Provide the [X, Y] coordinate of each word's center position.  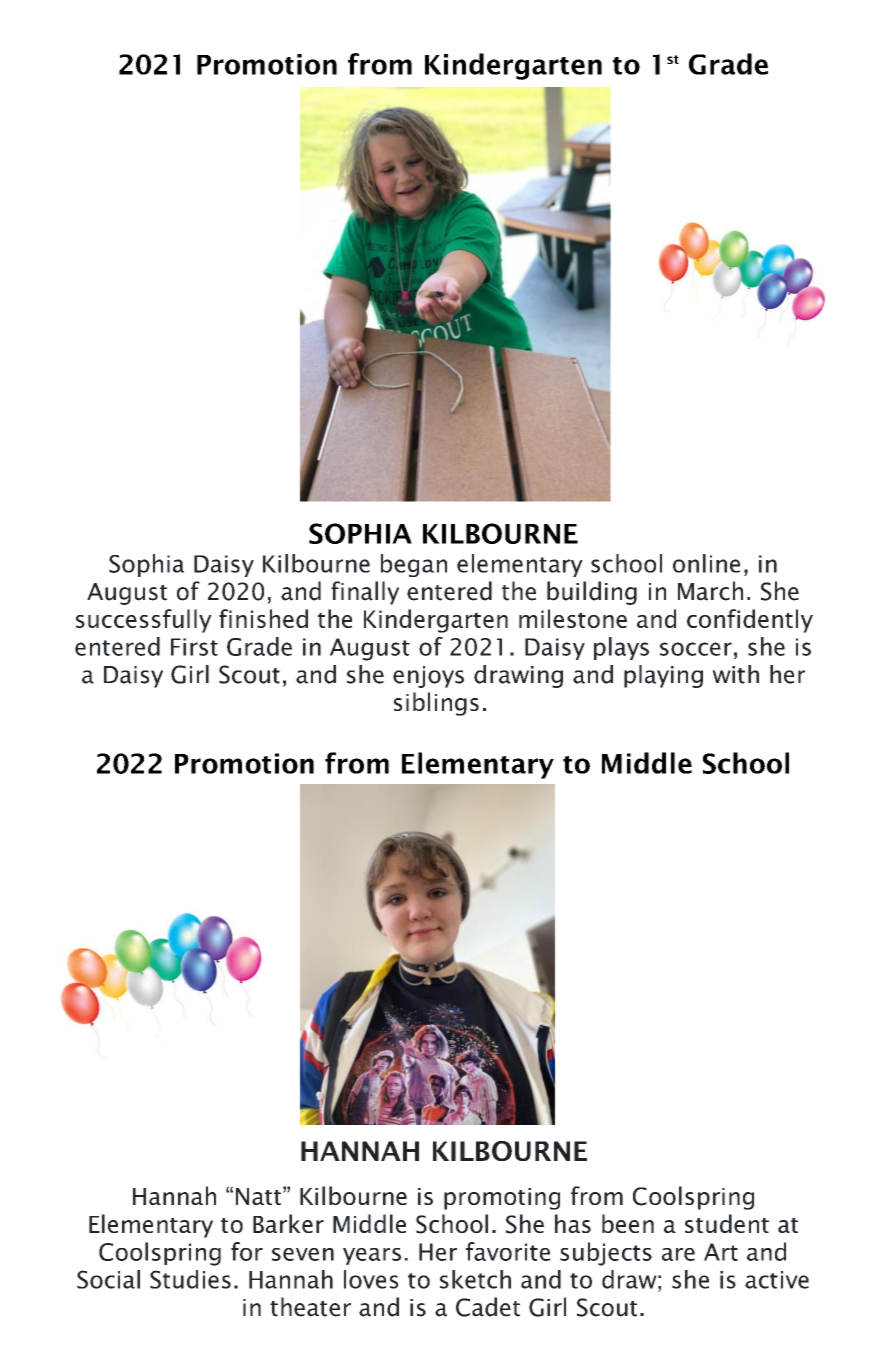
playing [663, 676]
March [710, 591]
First [194, 647]
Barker [288, 1223]
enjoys [428, 677]
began [414, 565]
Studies [190, 1279]
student [727, 1223]
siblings [436, 704]
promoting [502, 1199]
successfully [144, 621]
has [573, 1223]
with [735, 674]
